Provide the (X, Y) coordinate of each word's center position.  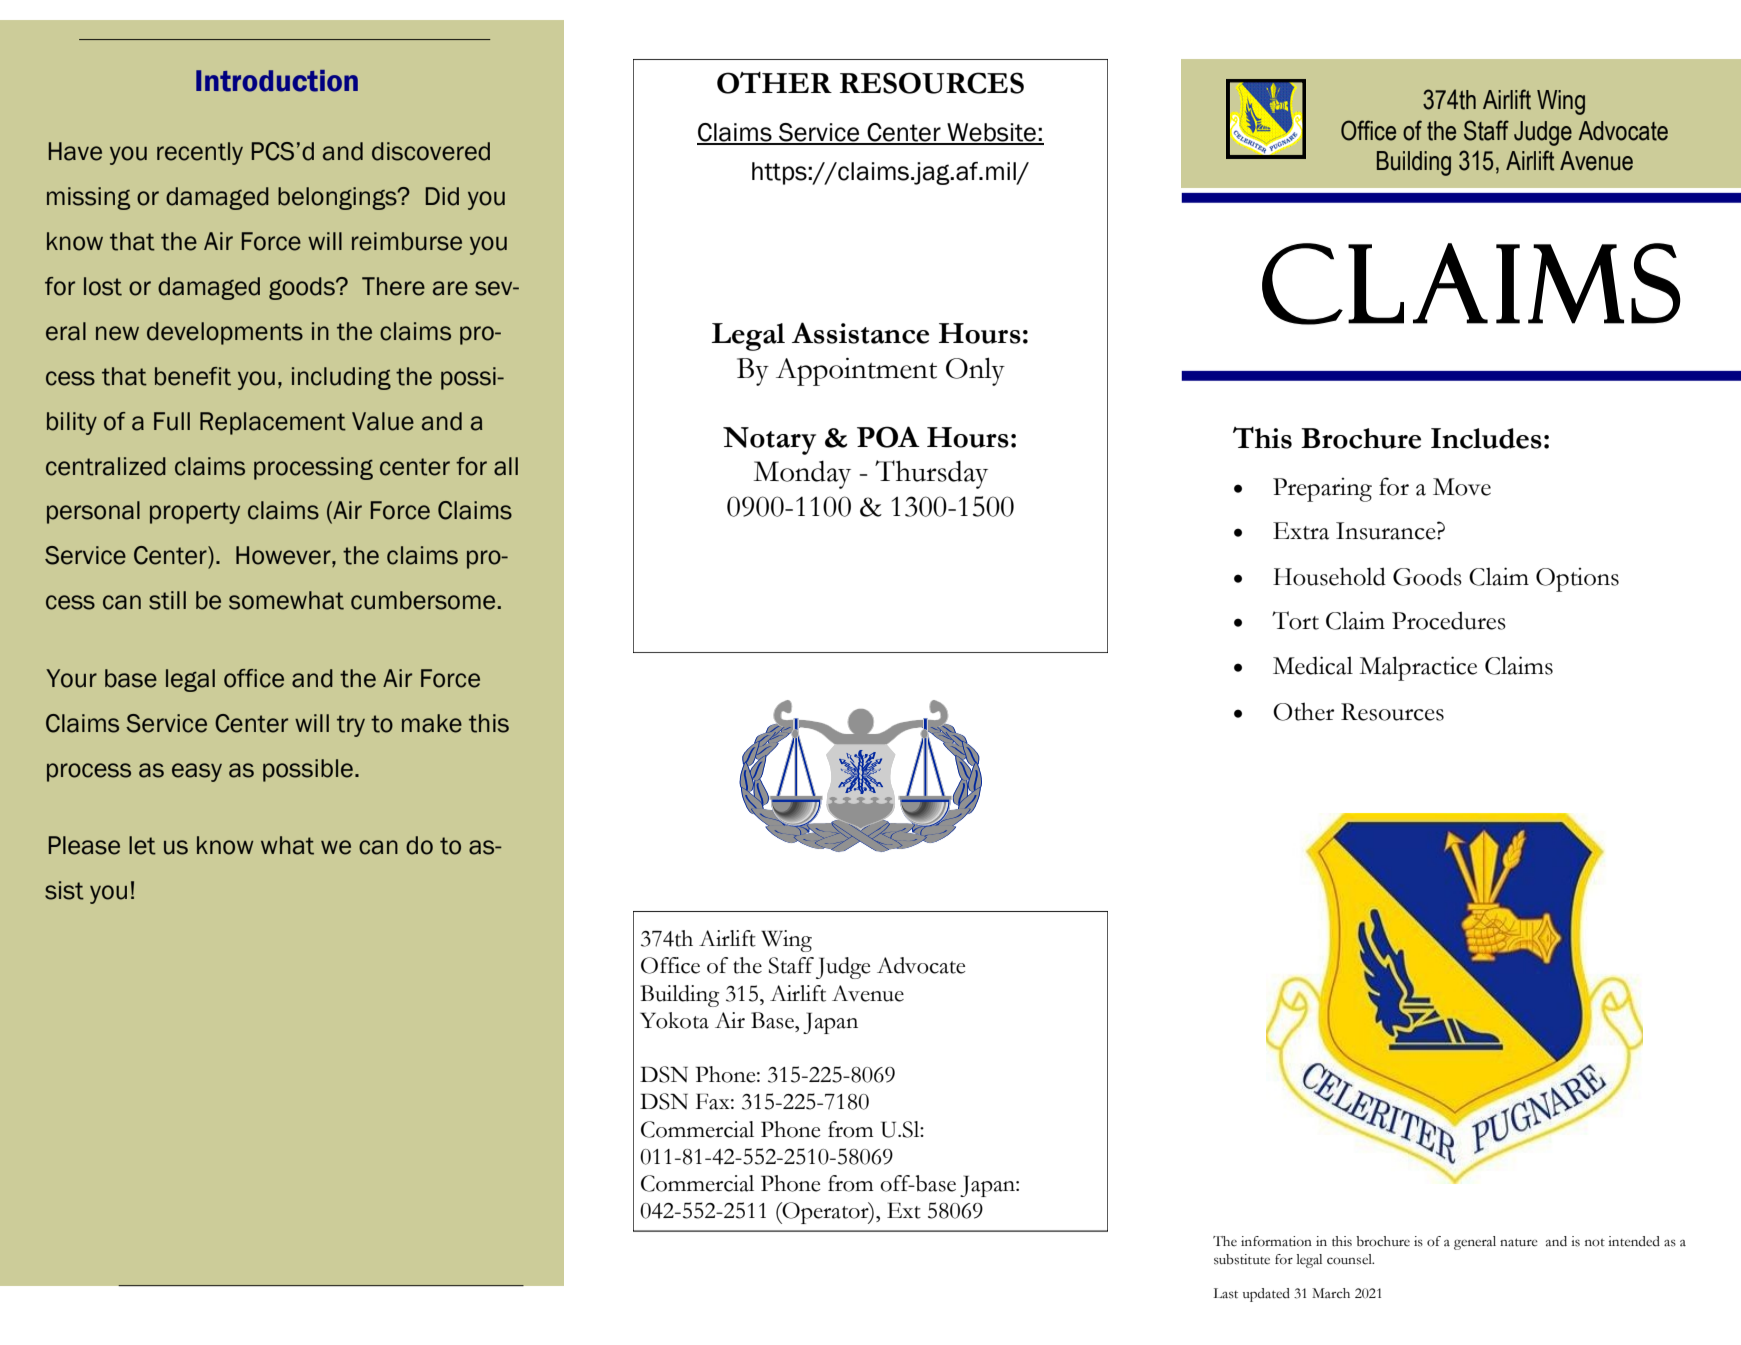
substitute (1242, 1259)
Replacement (273, 423)
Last (1226, 1293)
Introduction (277, 81)
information (1276, 1241)
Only (975, 371)
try (351, 726)
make (432, 723)
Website (991, 133)
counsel (1350, 1259)
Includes (1486, 438)
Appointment (856, 371)
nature (1519, 1242)
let (142, 845)
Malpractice (1418, 668)
